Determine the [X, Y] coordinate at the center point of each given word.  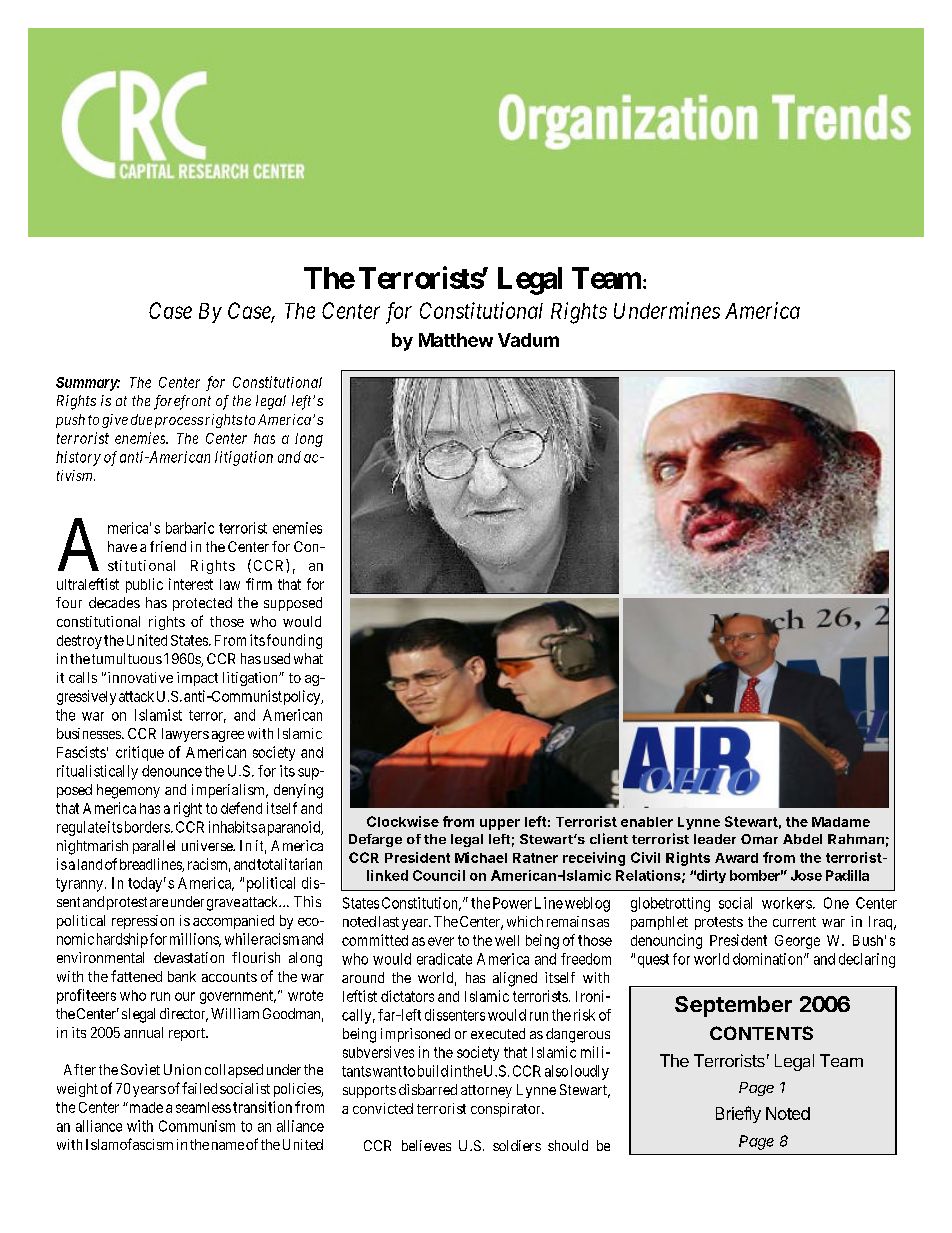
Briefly [738, 1114]
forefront [182, 402]
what [308, 658]
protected [202, 604]
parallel [154, 847]
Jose [806, 875]
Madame [841, 822]
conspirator [507, 1110]
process [179, 422]
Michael [481, 857]
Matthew [456, 340]
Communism [197, 1126]
